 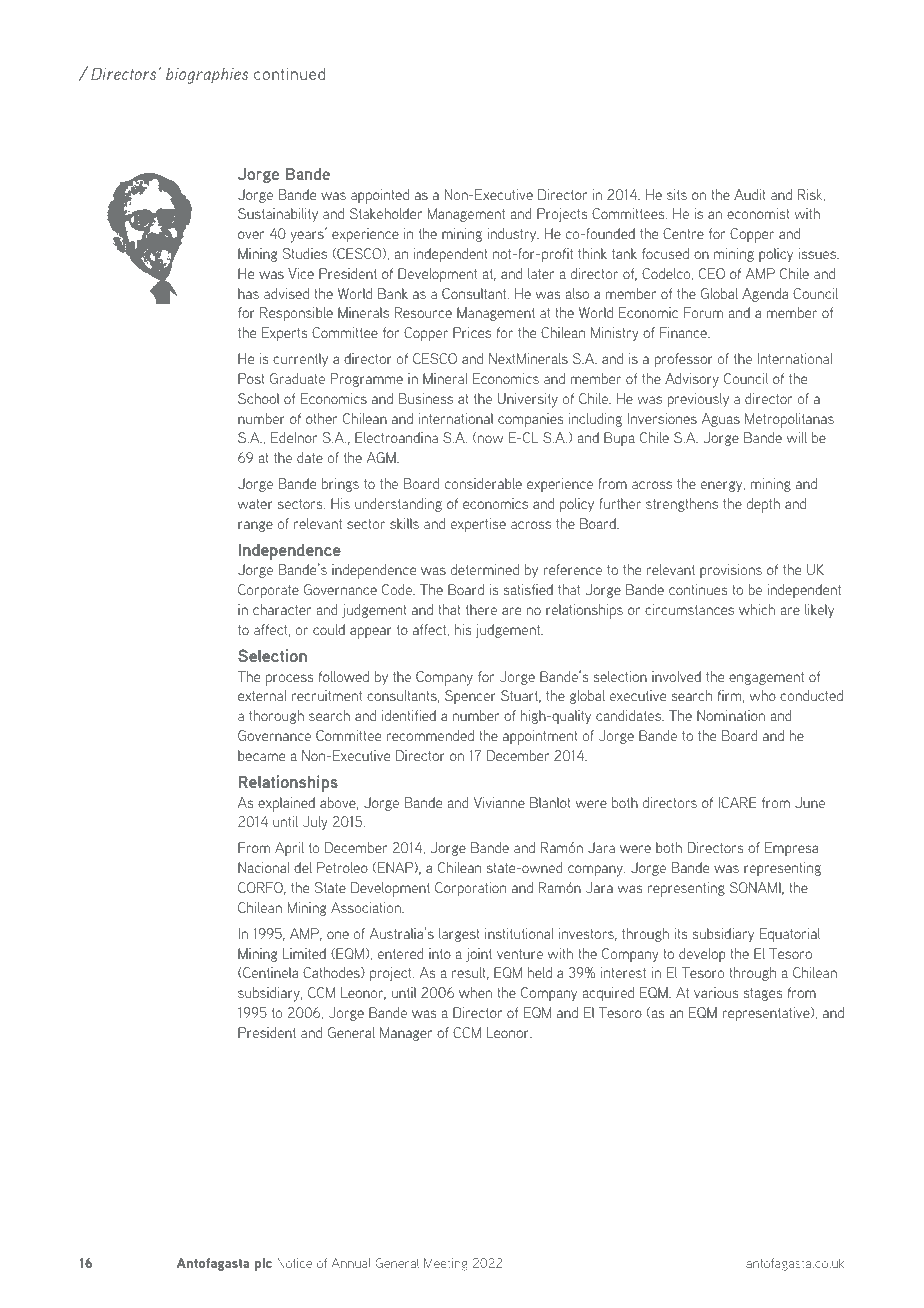 What do you see at coordinates (513, 235) in the screenshot?
I see `industry` at bounding box center [513, 235].
